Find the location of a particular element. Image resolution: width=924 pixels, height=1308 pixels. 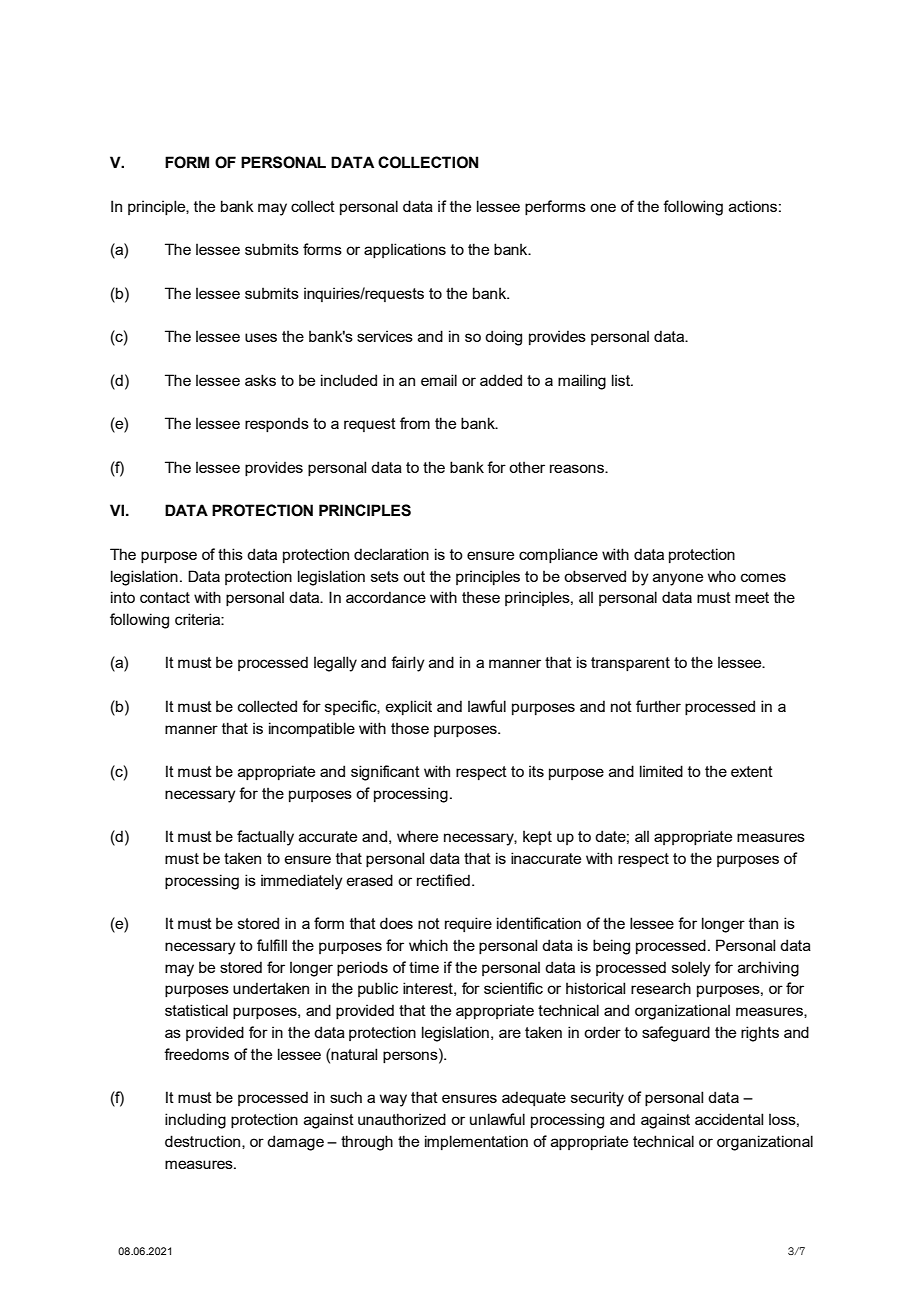

list is located at coordinates (622, 380).
